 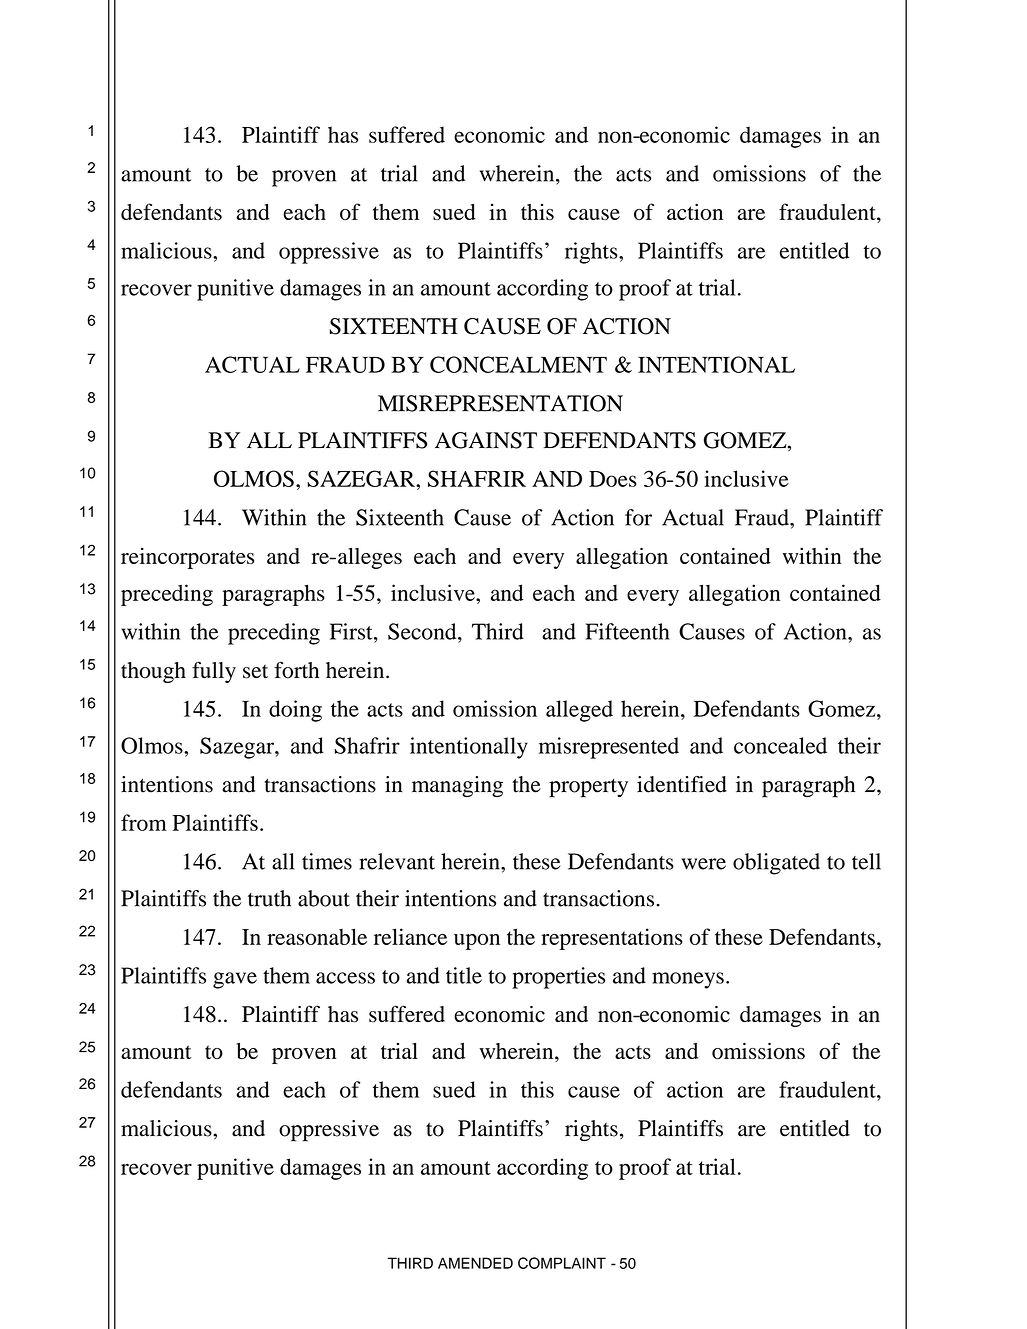 I want to click on upon, so click(x=477, y=941).
